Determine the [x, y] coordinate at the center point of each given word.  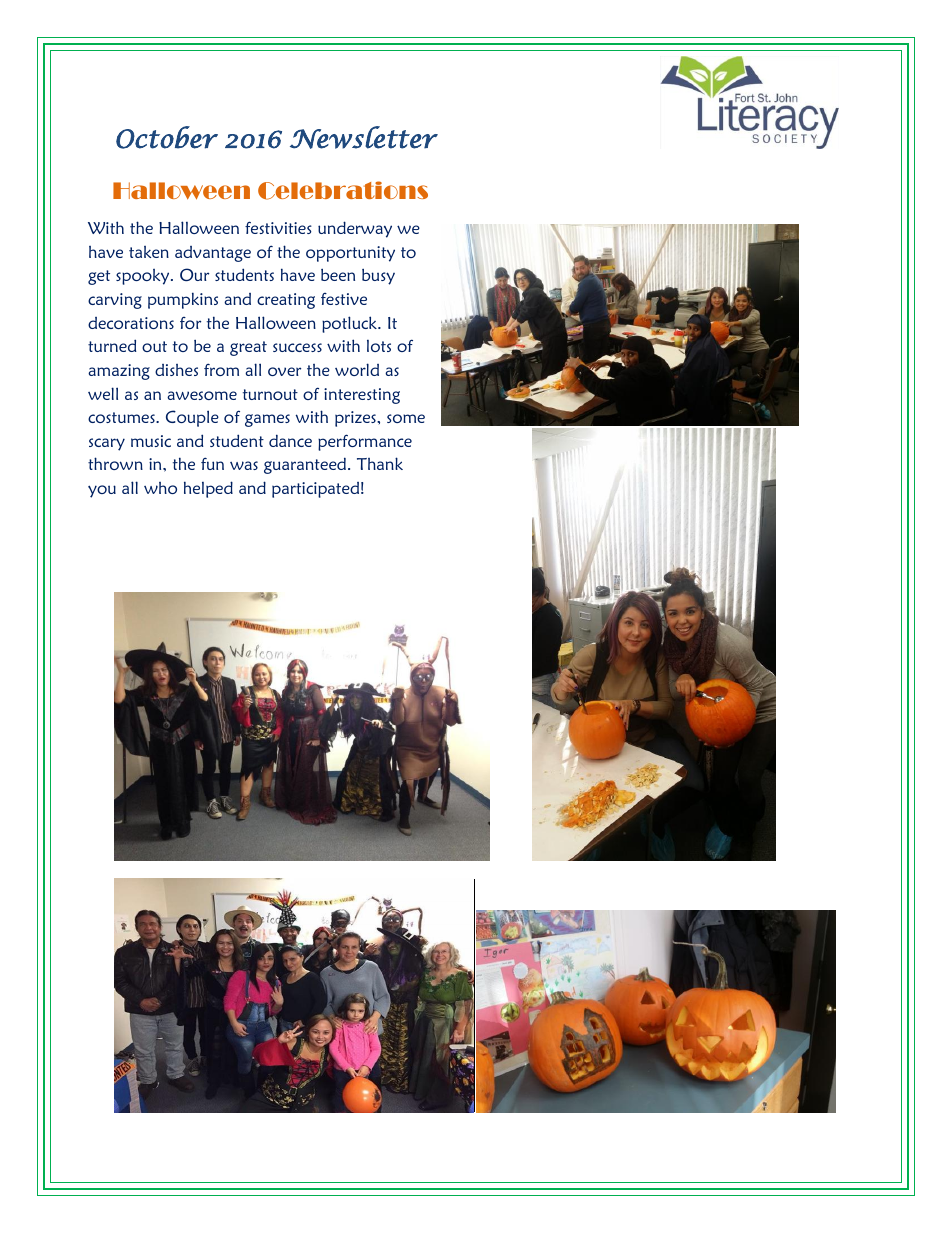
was [244, 465]
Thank [380, 463]
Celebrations [343, 190]
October [167, 137]
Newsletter [364, 137]
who [160, 488]
